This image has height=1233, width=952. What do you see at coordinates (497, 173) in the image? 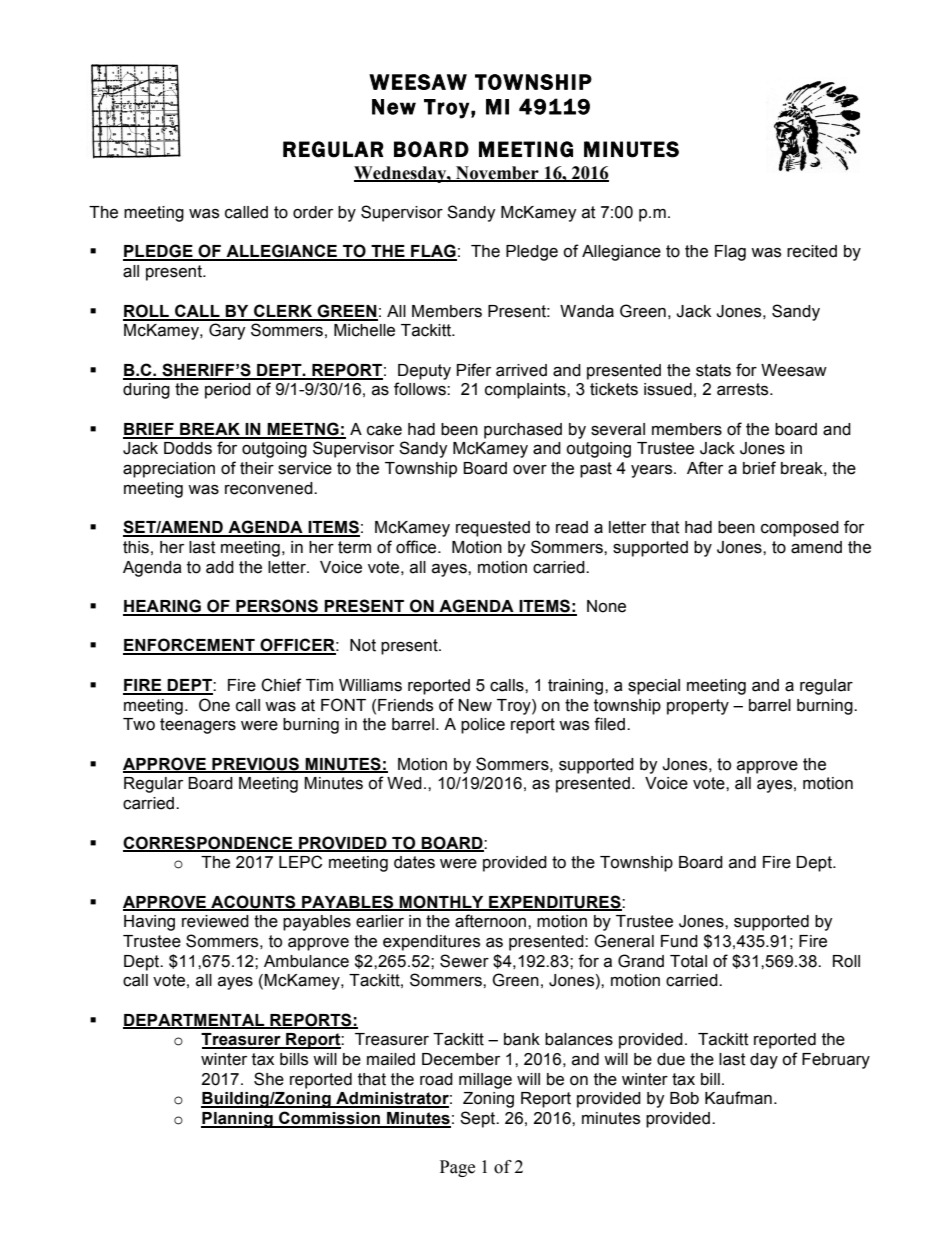
I see `November` at bounding box center [497, 173].
